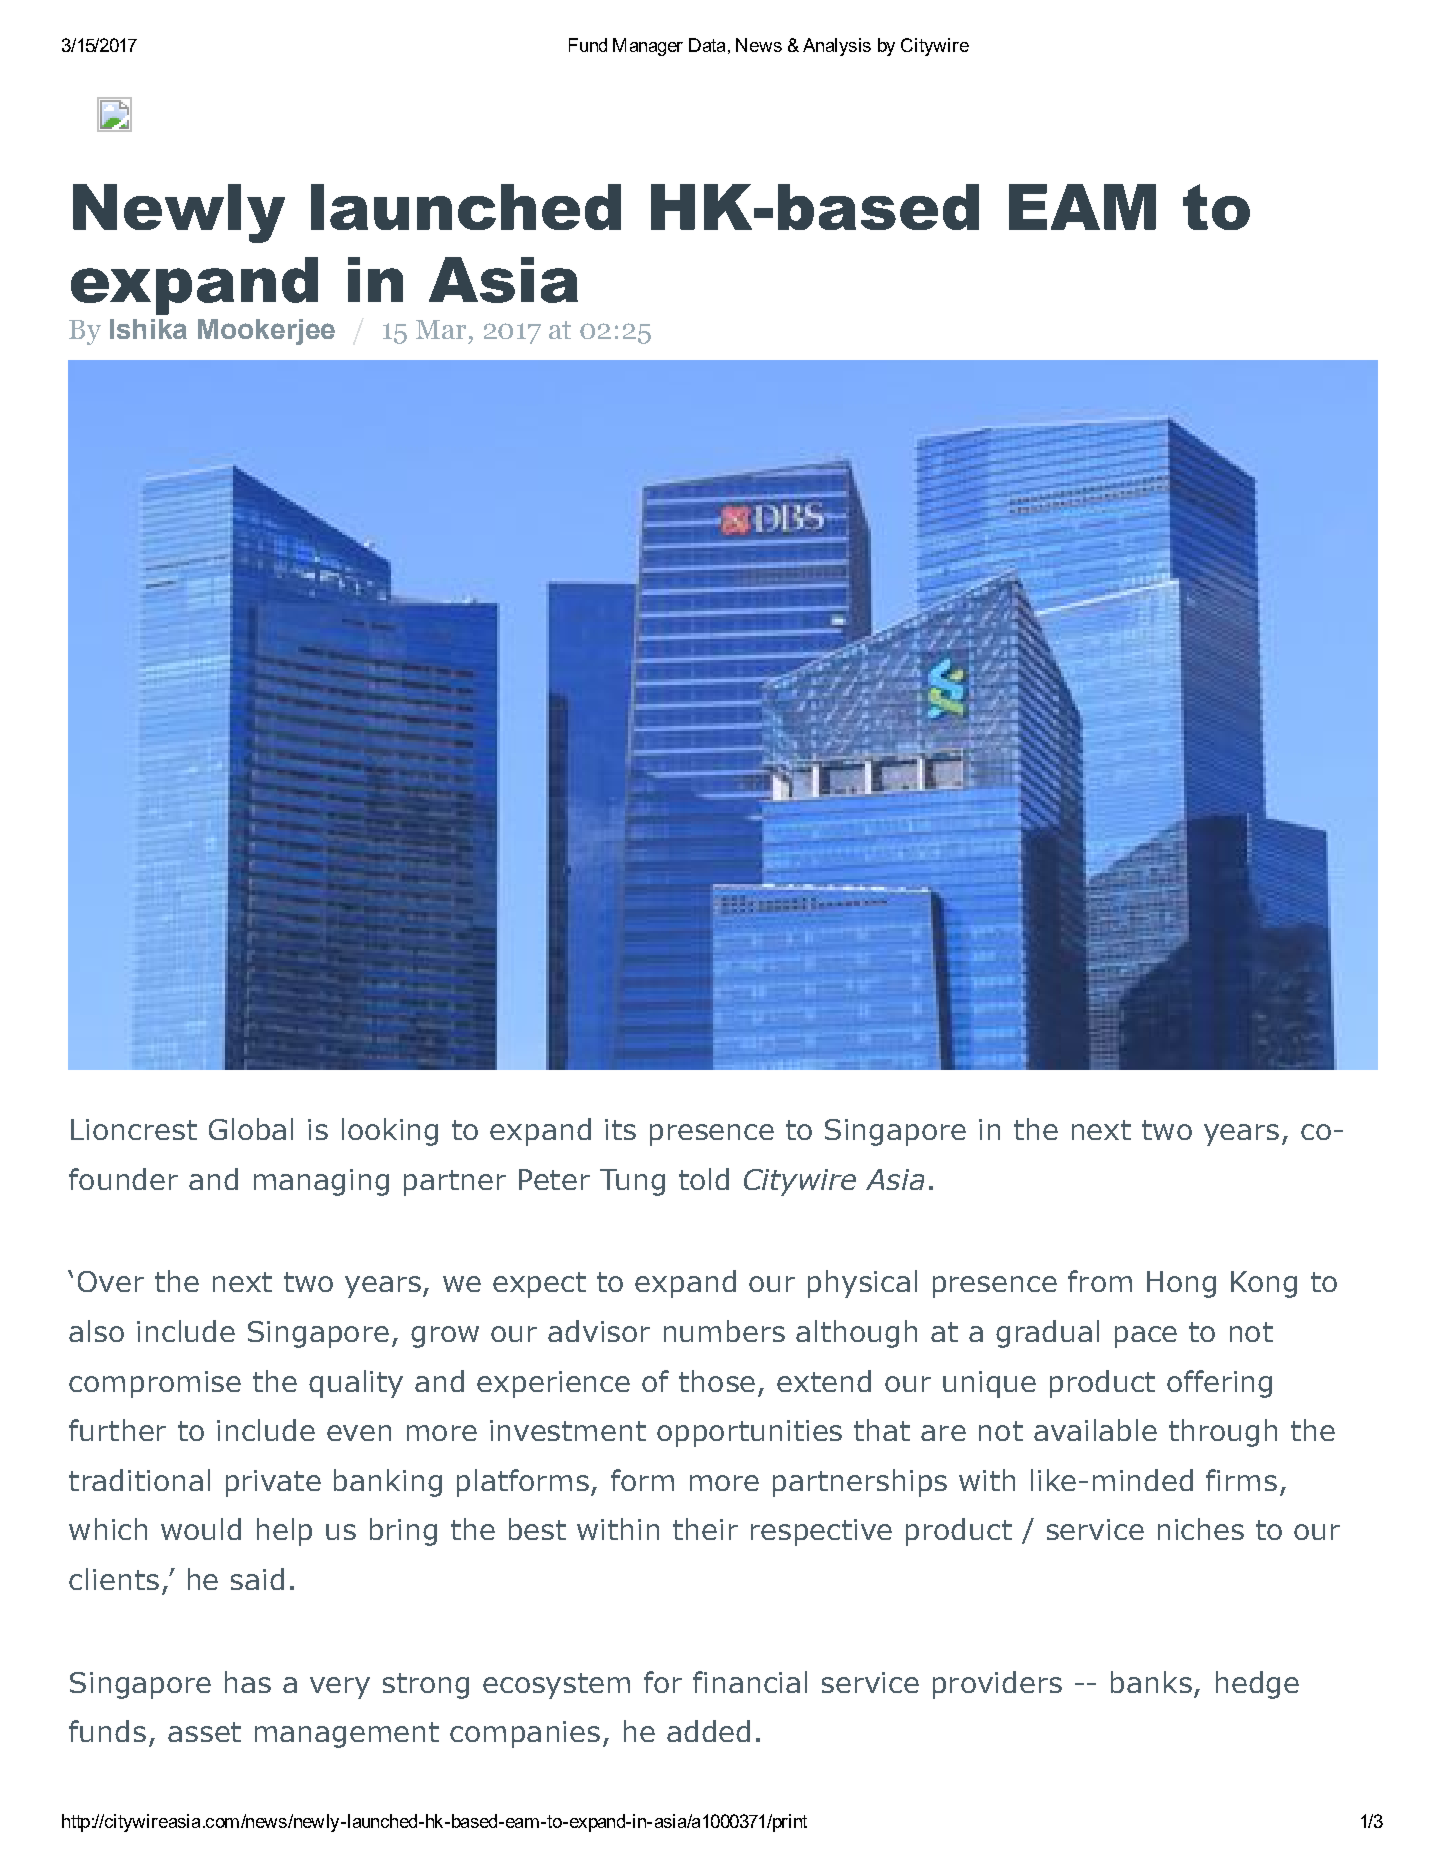 This screenshot has width=1444, height=1868. What do you see at coordinates (620, 1129) in the screenshot?
I see `its` at bounding box center [620, 1129].
